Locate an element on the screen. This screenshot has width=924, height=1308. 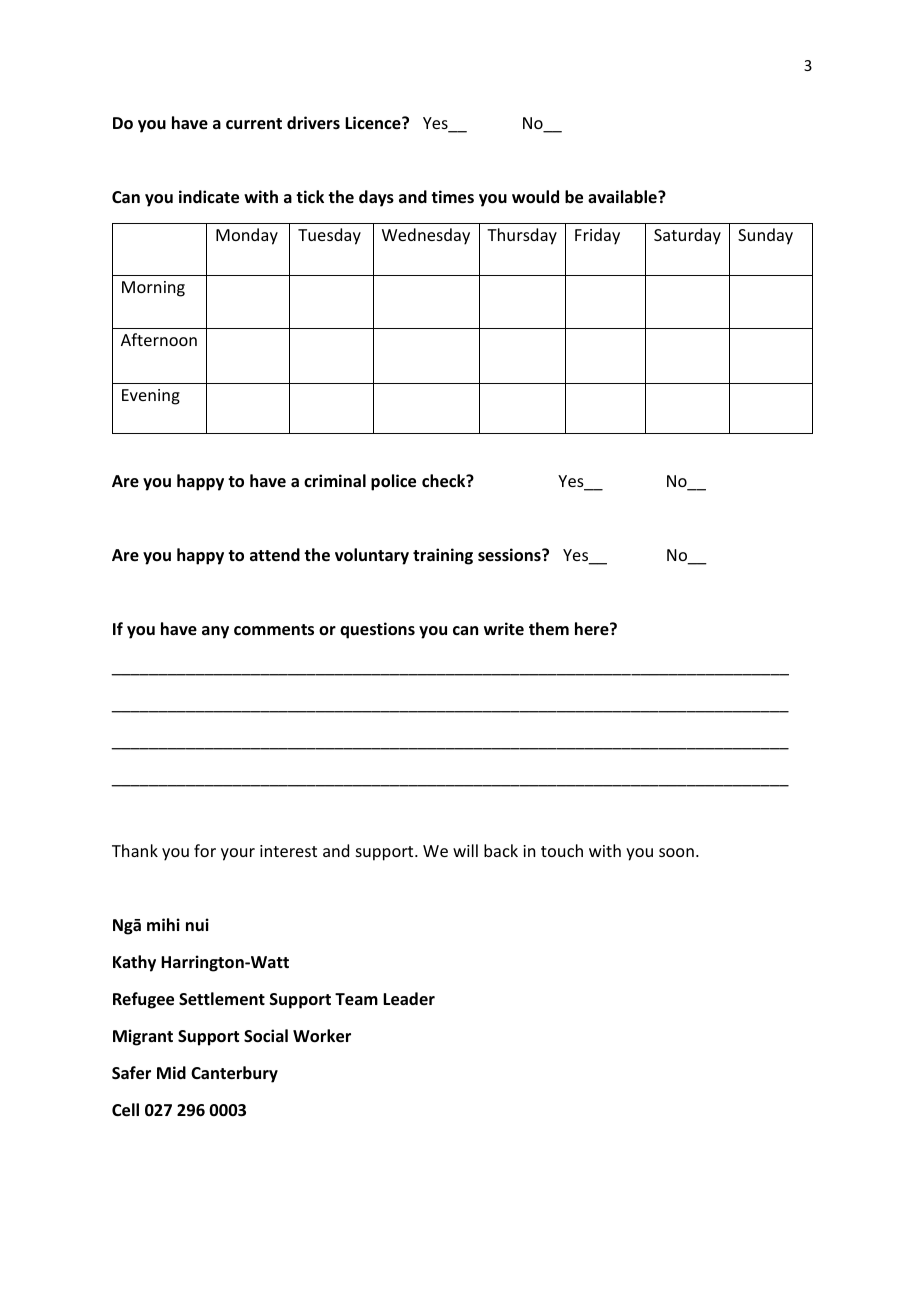
police is located at coordinates (393, 482).
